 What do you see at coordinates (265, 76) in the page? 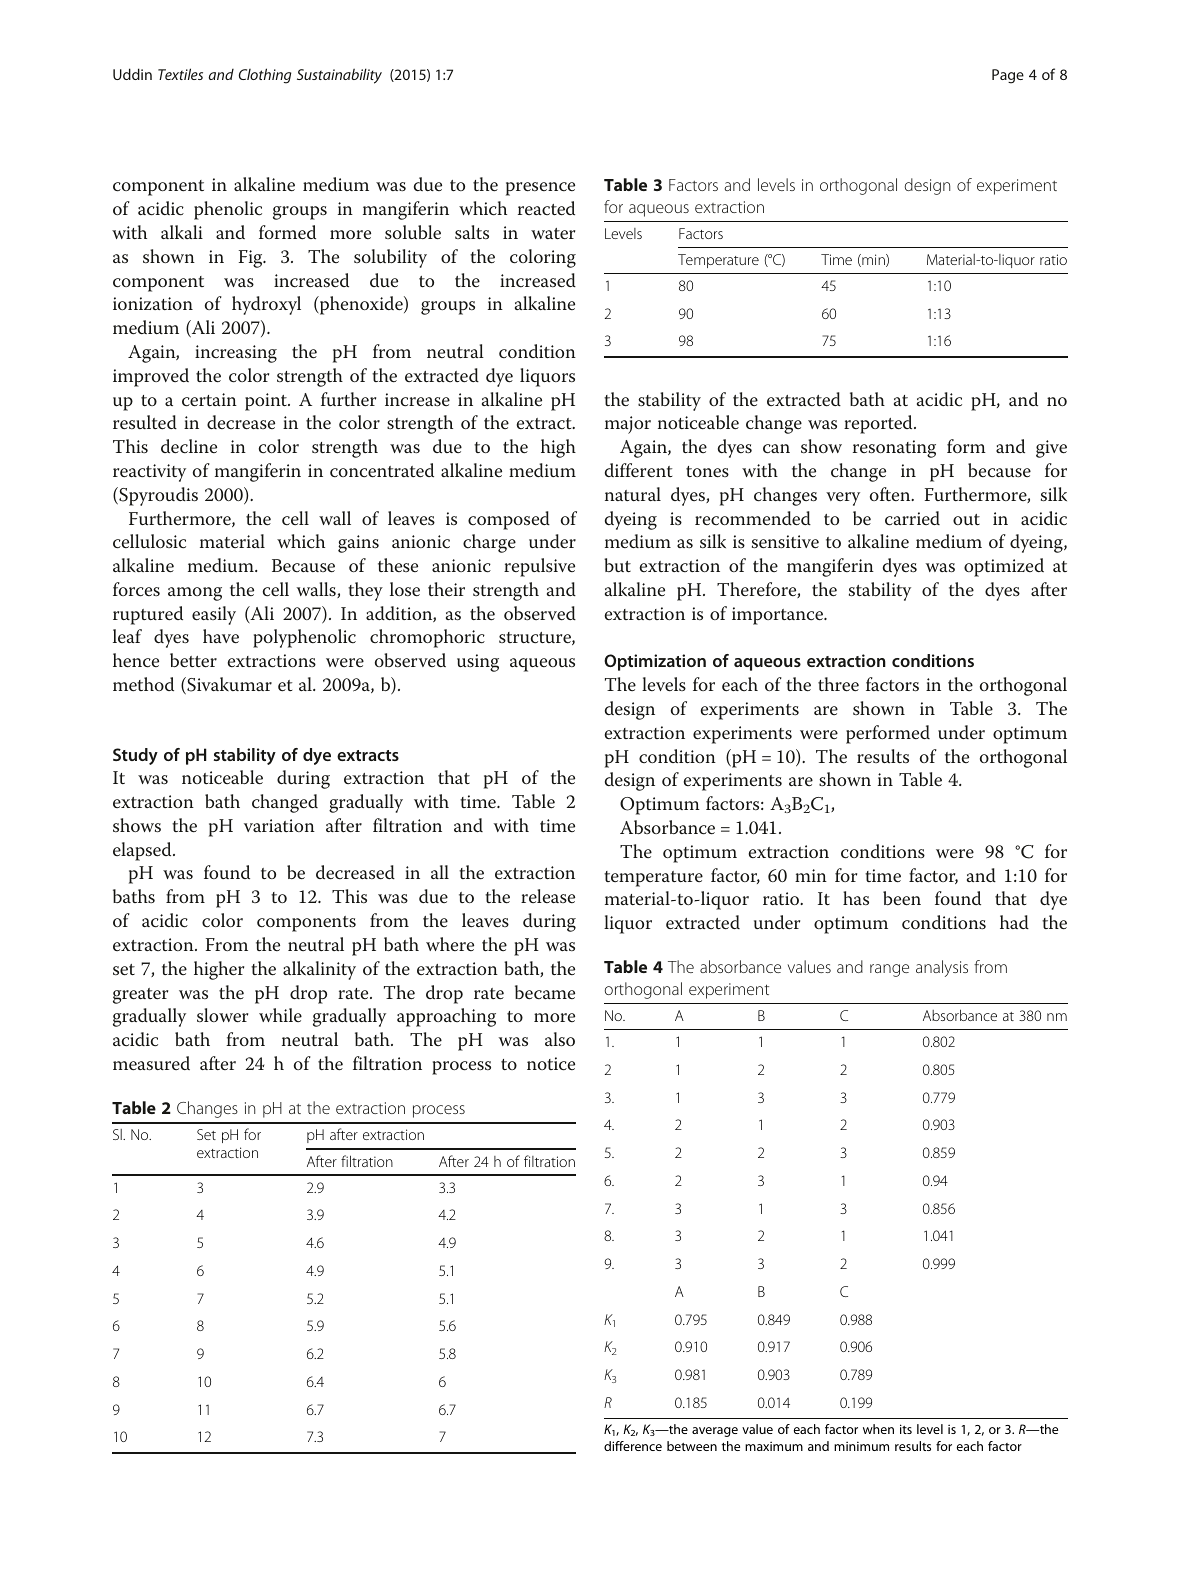
I see `Clothing` at bounding box center [265, 76].
